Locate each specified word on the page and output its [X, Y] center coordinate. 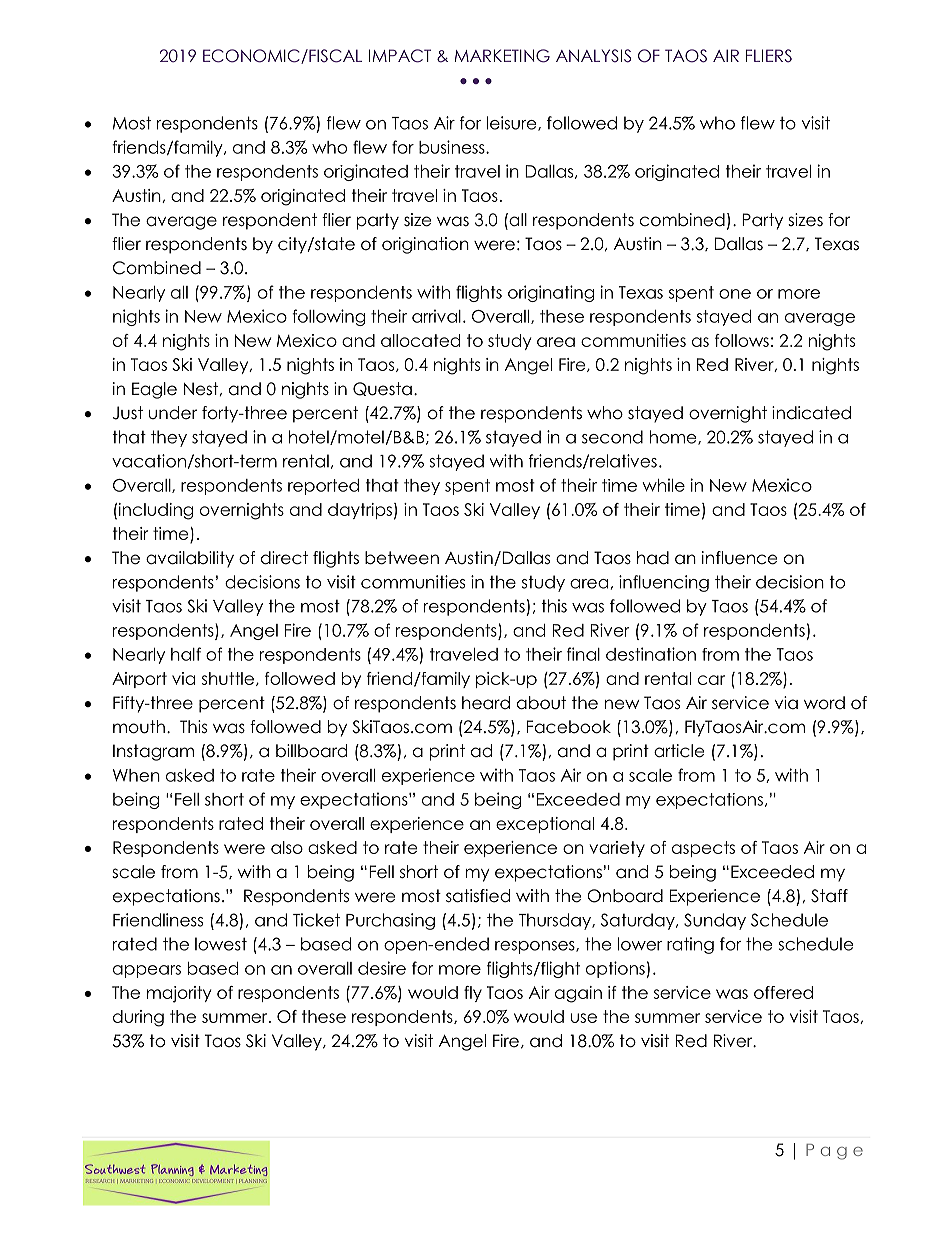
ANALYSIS [593, 56]
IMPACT [400, 56]
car [711, 680]
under [173, 413]
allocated [420, 340]
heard [486, 703]
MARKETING [502, 56]
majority [179, 994]
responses [536, 947]
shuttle [228, 678]
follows [742, 340]
